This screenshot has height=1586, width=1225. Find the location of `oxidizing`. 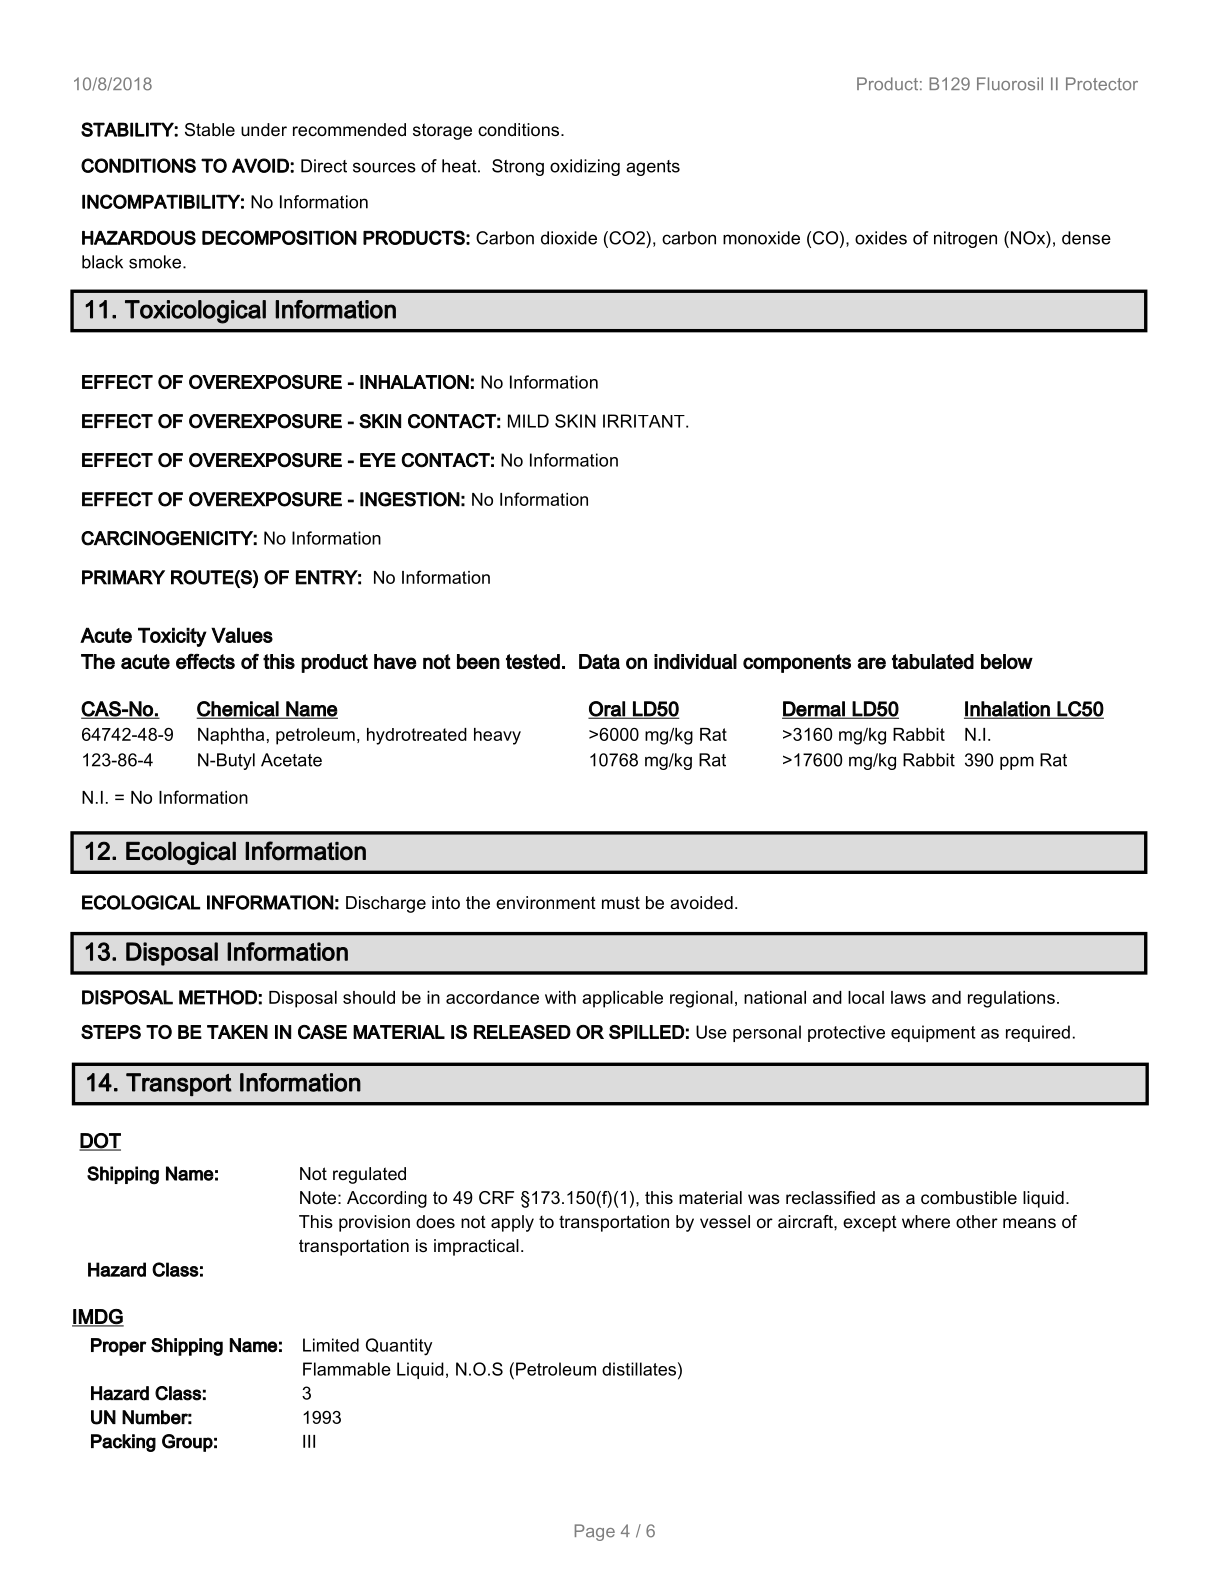

oxidizing is located at coordinates (585, 167).
